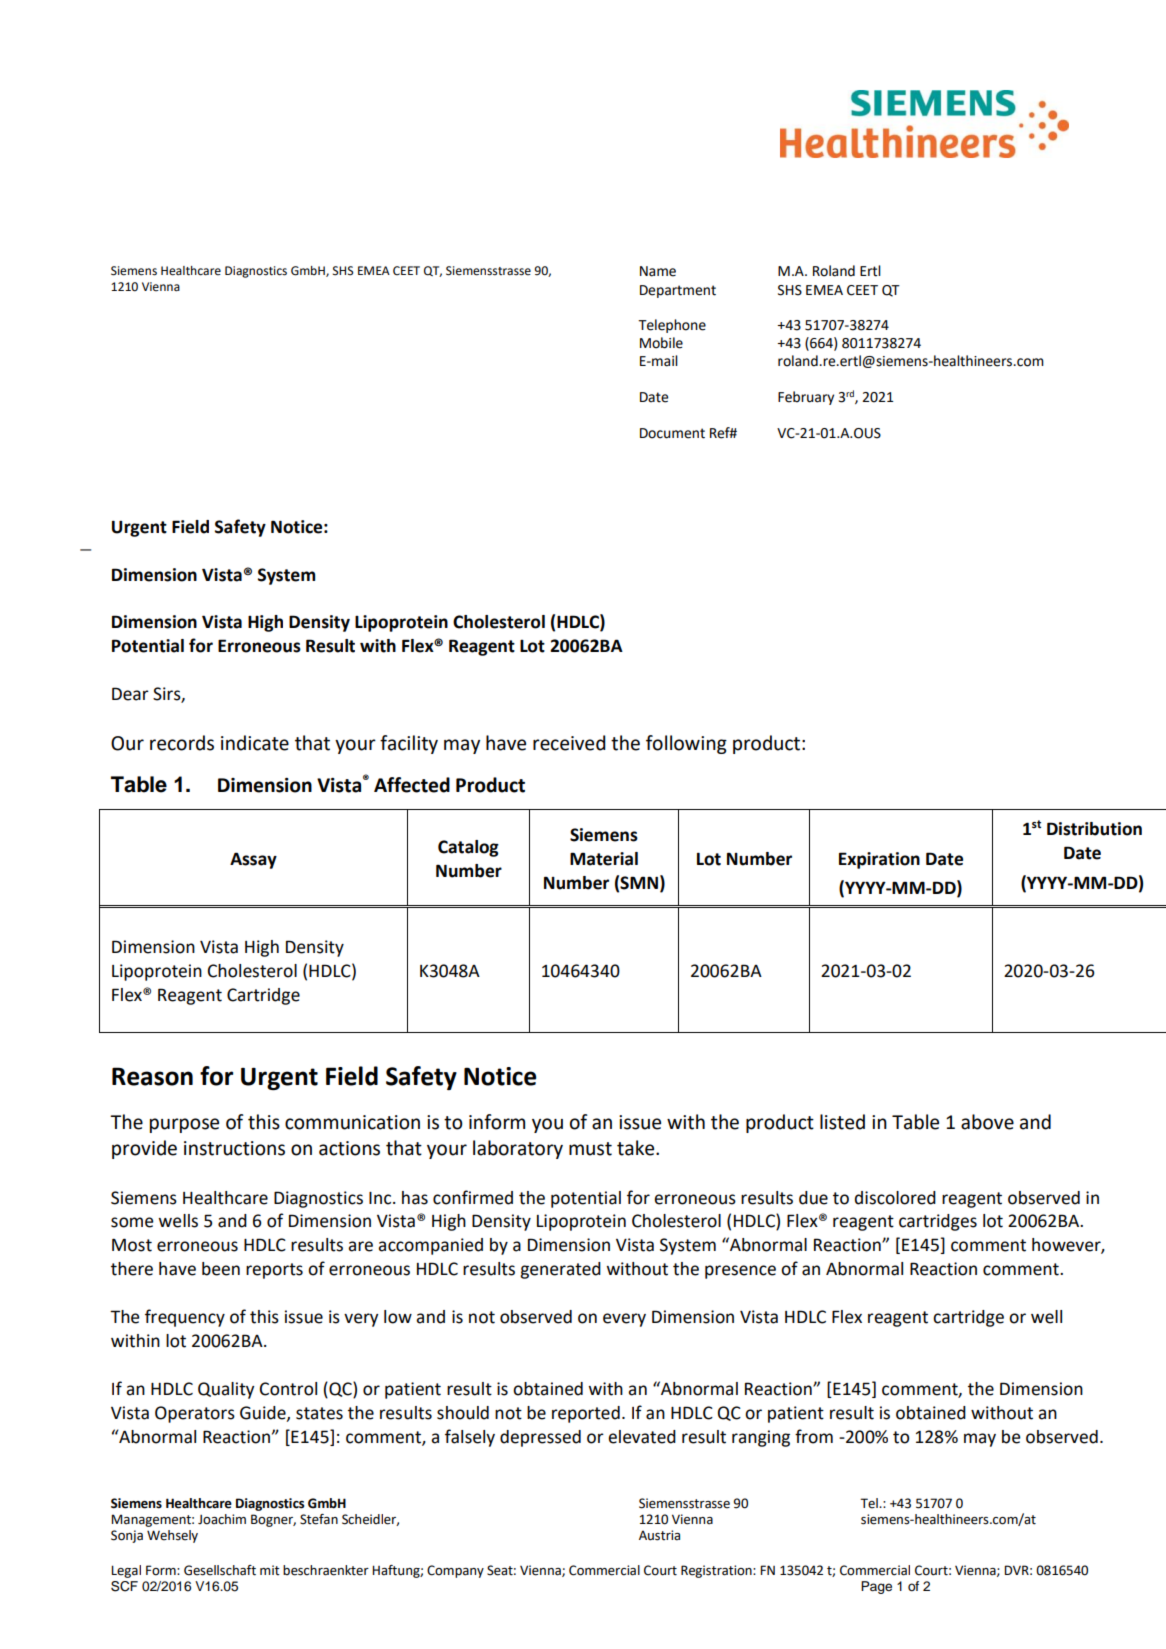 The image size is (1166, 1649). Describe the element at coordinates (658, 271) in the page. I see `Name` at that location.
